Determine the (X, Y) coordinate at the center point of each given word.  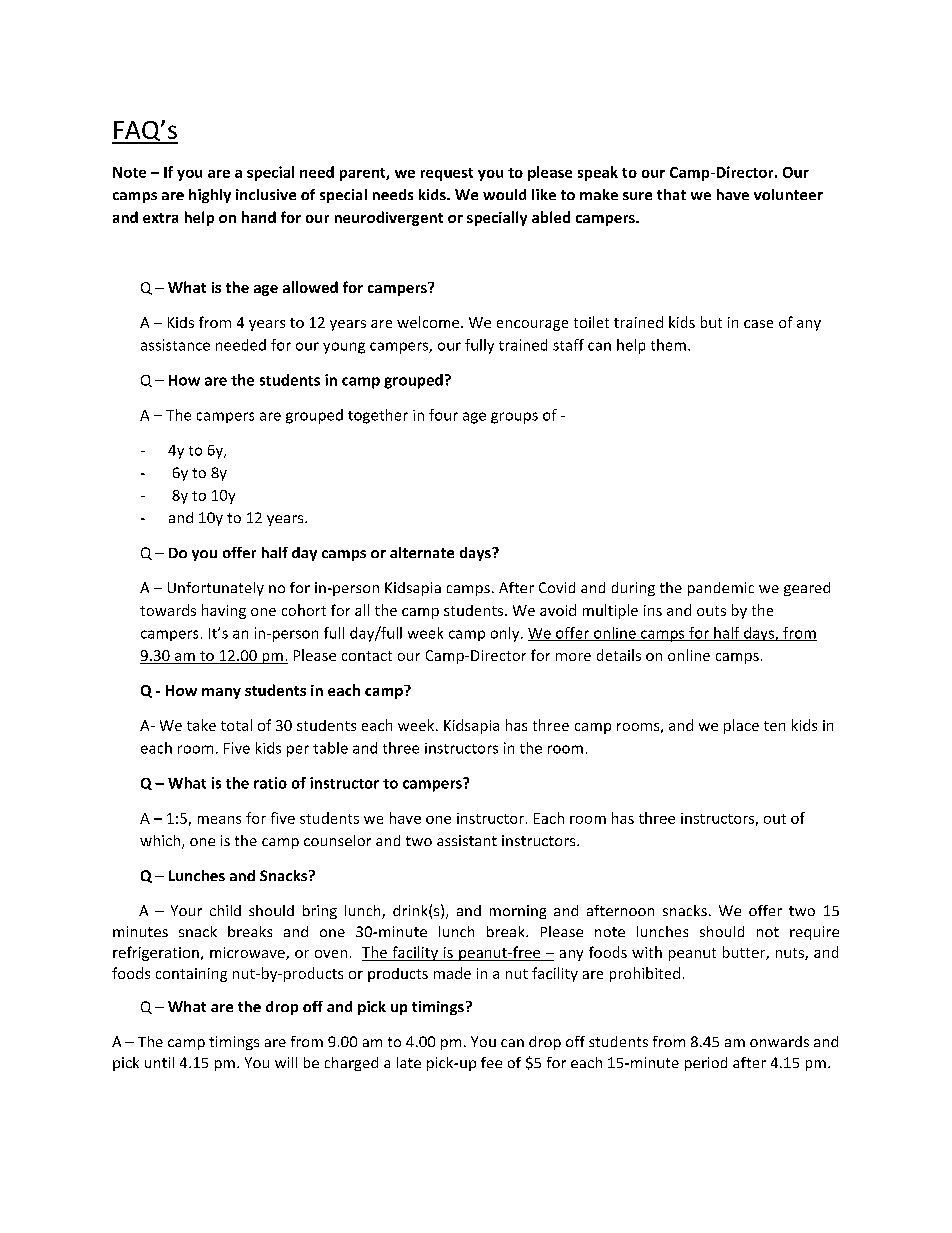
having (224, 611)
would (504, 194)
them (668, 345)
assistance (175, 345)
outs (711, 611)
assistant (467, 840)
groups (514, 418)
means (219, 820)
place (741, 726)
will (286, 1062)
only (506, 634)
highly (210, 196)
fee (491, 1062)
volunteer (788, 194)
